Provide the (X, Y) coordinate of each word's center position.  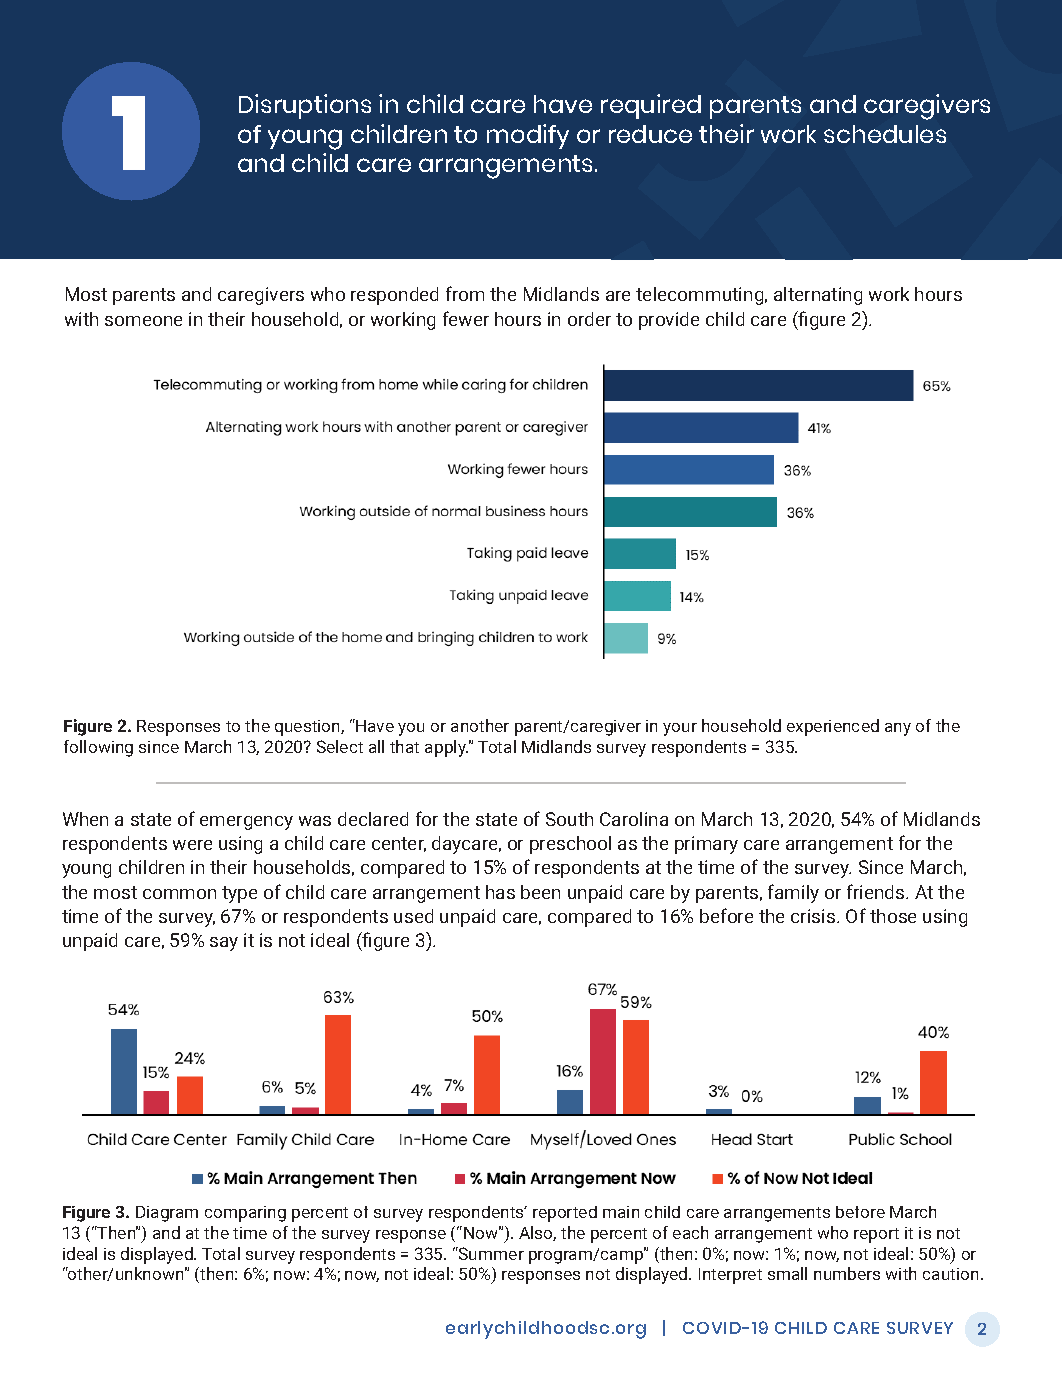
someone (143, 321)
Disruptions (305, 106)
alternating (818, 296)
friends (877, 891)
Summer (490, 1253)
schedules (885, 134)
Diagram (167, 1214)
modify (528, 136)
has (500, 892)
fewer (466, 318)
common (179, 894)
